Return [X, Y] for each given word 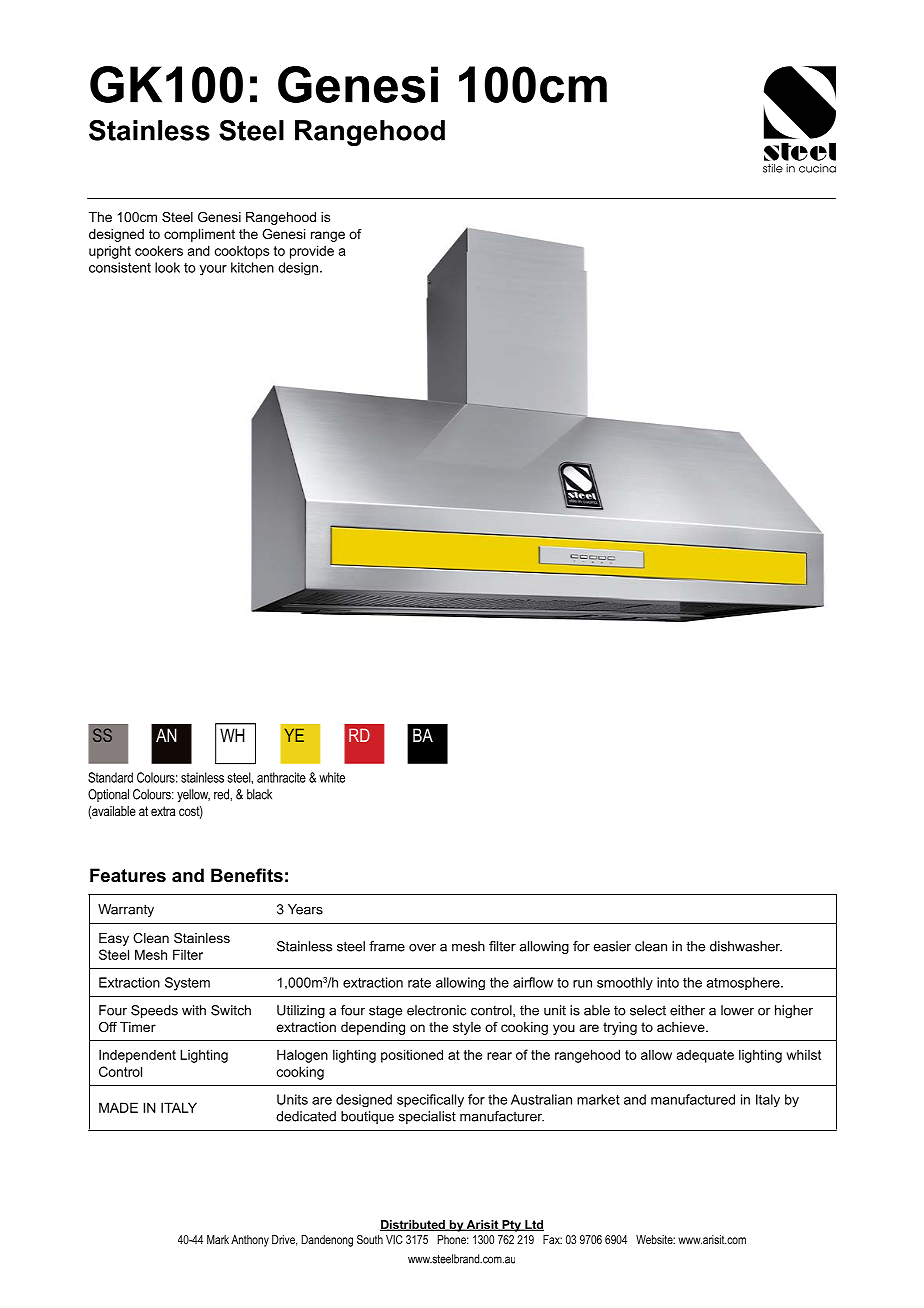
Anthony [250, 1241]
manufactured [693, 1099]
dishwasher [746, 946]
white [332, 777]
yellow [193, 795]
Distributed [413, 1225]
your [213, 270]
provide [312, 252]
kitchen [252, 267]
